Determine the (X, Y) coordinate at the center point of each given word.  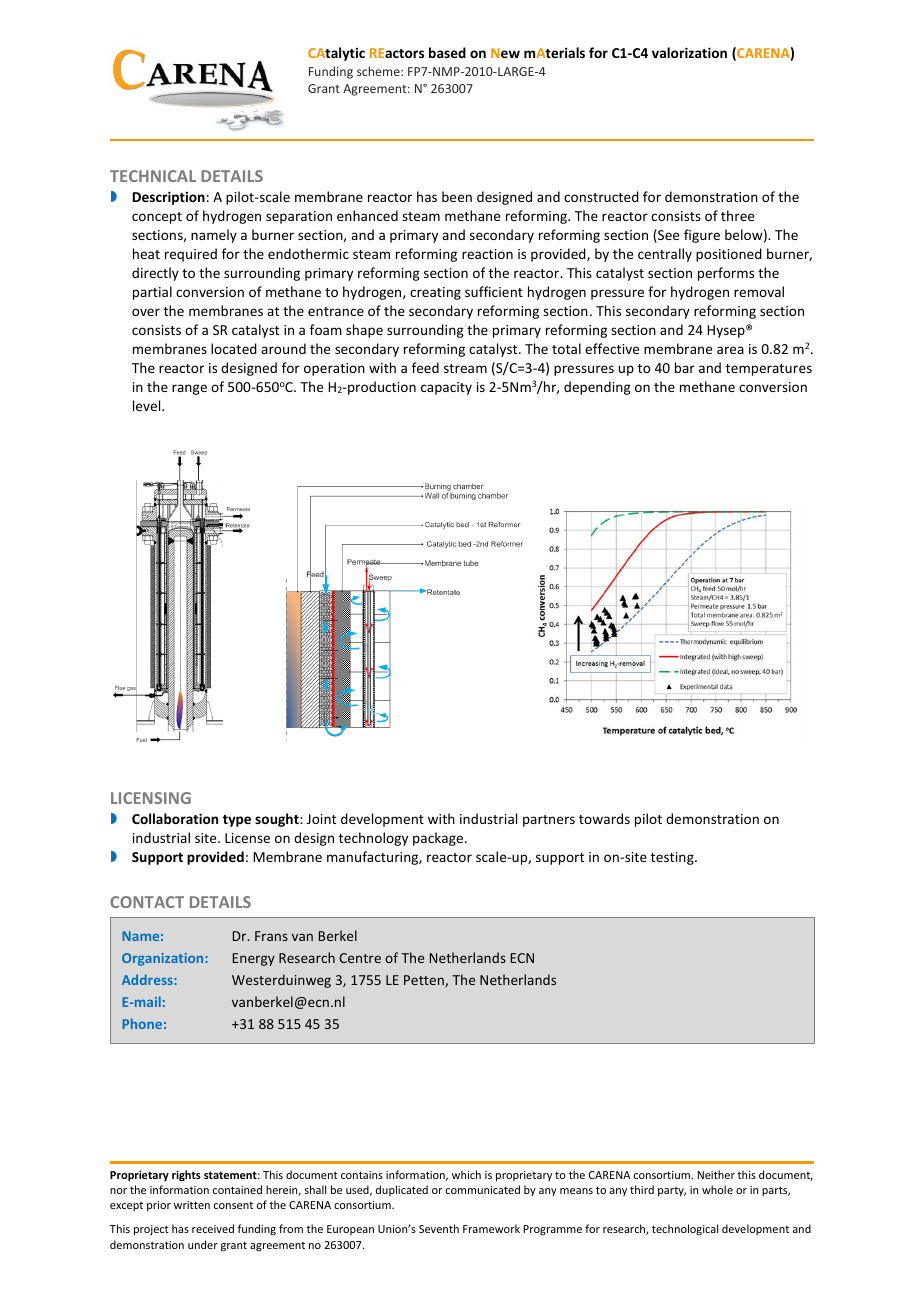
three (737, 215)
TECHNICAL (153, 176)
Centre (360, 958)
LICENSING (151, 798)
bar (685, 367)
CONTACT (147, 902)
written (192, 1205)
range (189, 389)
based (447, 52)
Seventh (439, 1228)
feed (425, 367)
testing (673, 858)
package (439, 839)
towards (604, 818)
